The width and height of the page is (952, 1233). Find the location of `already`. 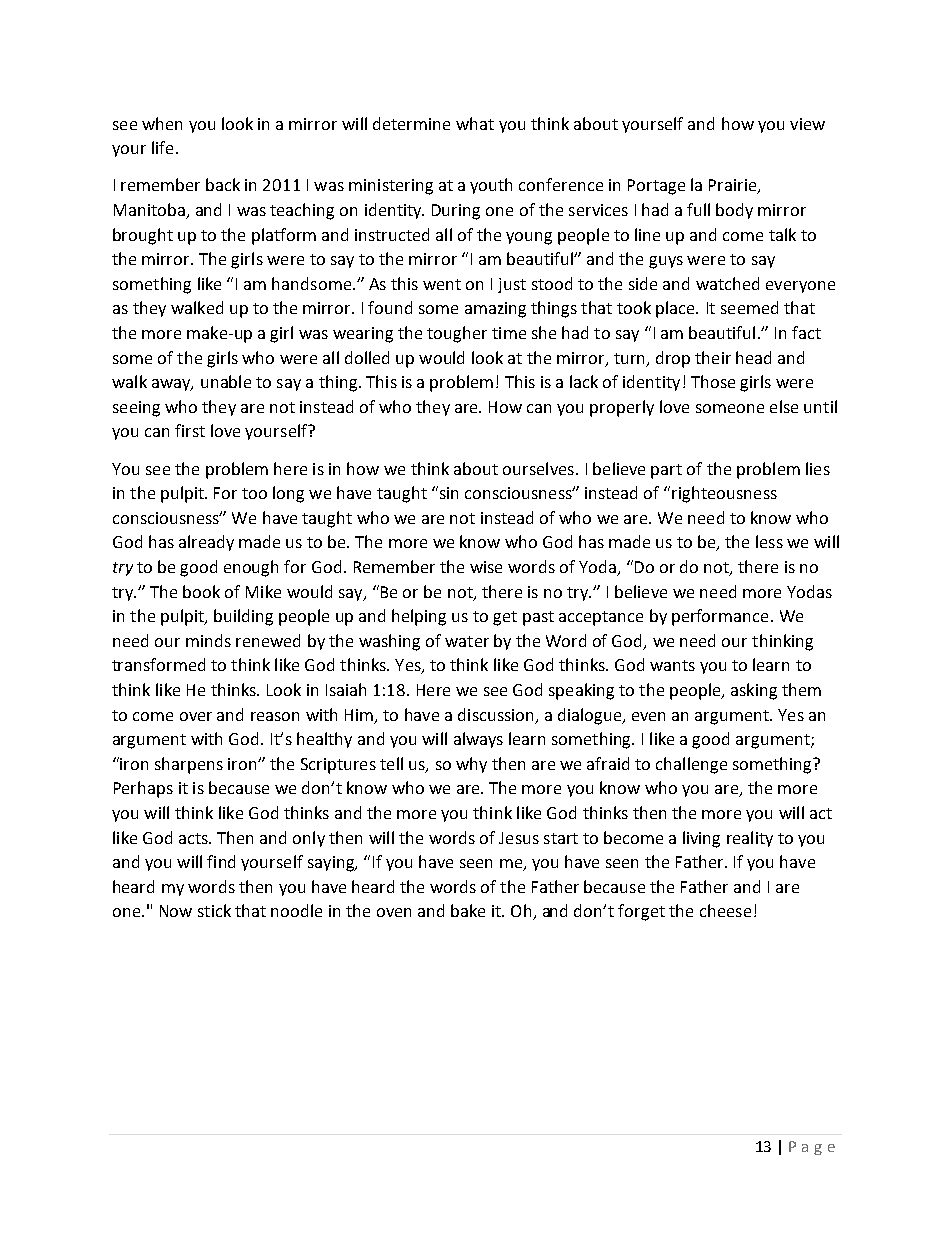

already is located at coordinates (206, 543).
